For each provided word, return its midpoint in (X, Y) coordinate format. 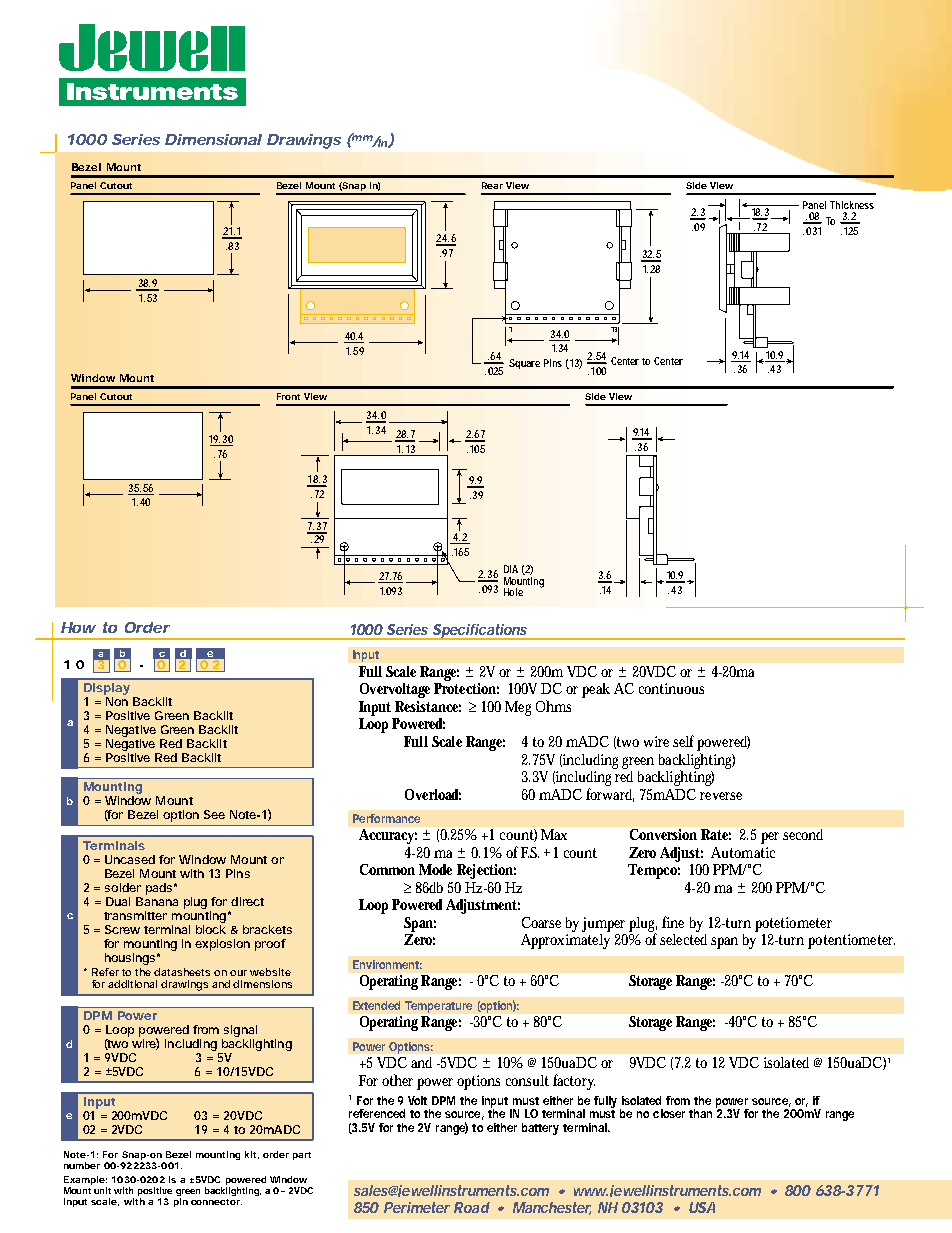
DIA (511, 569)
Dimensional (213, 139)
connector (216, 1202)
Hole (513, 592)
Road (472, 1207)
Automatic (743, 852)
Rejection (486, 871)
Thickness (852, 205)
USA (702, 1207)
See (214, 814)
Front (288, 396)
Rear (492, 185)
